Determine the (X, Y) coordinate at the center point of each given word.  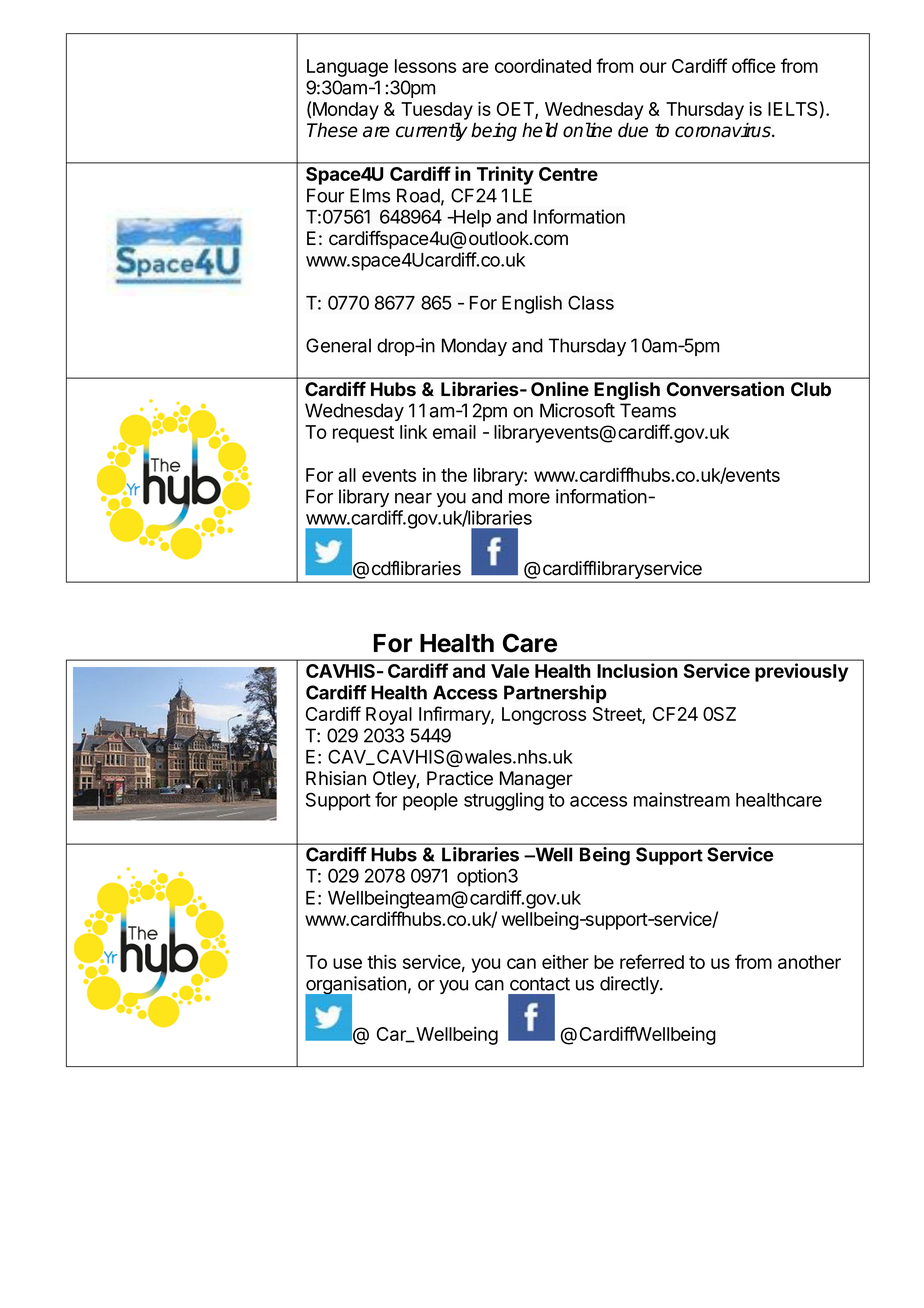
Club (811, 389)
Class (591, 302)
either (565, 962)
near (413, 498)
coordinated (543, 65)
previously (801, 672)
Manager (536, 780)
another (809, 962)
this (381, 961)
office (754, 65)
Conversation (725, 389)
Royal (389, 716)
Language (347, 68)
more (529, 498)
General (338, 345)
